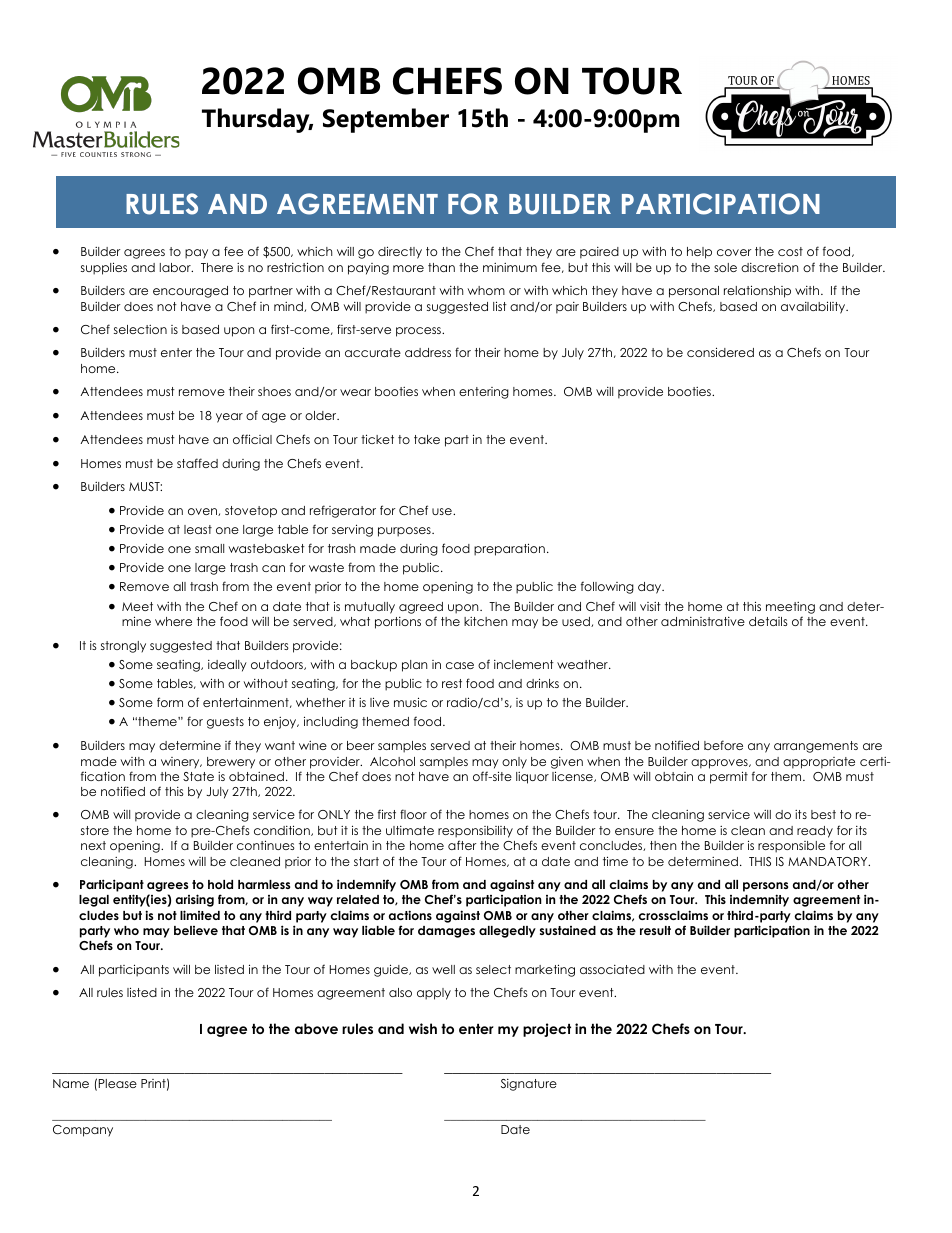  I want to click on permit, so click(729, 777).
